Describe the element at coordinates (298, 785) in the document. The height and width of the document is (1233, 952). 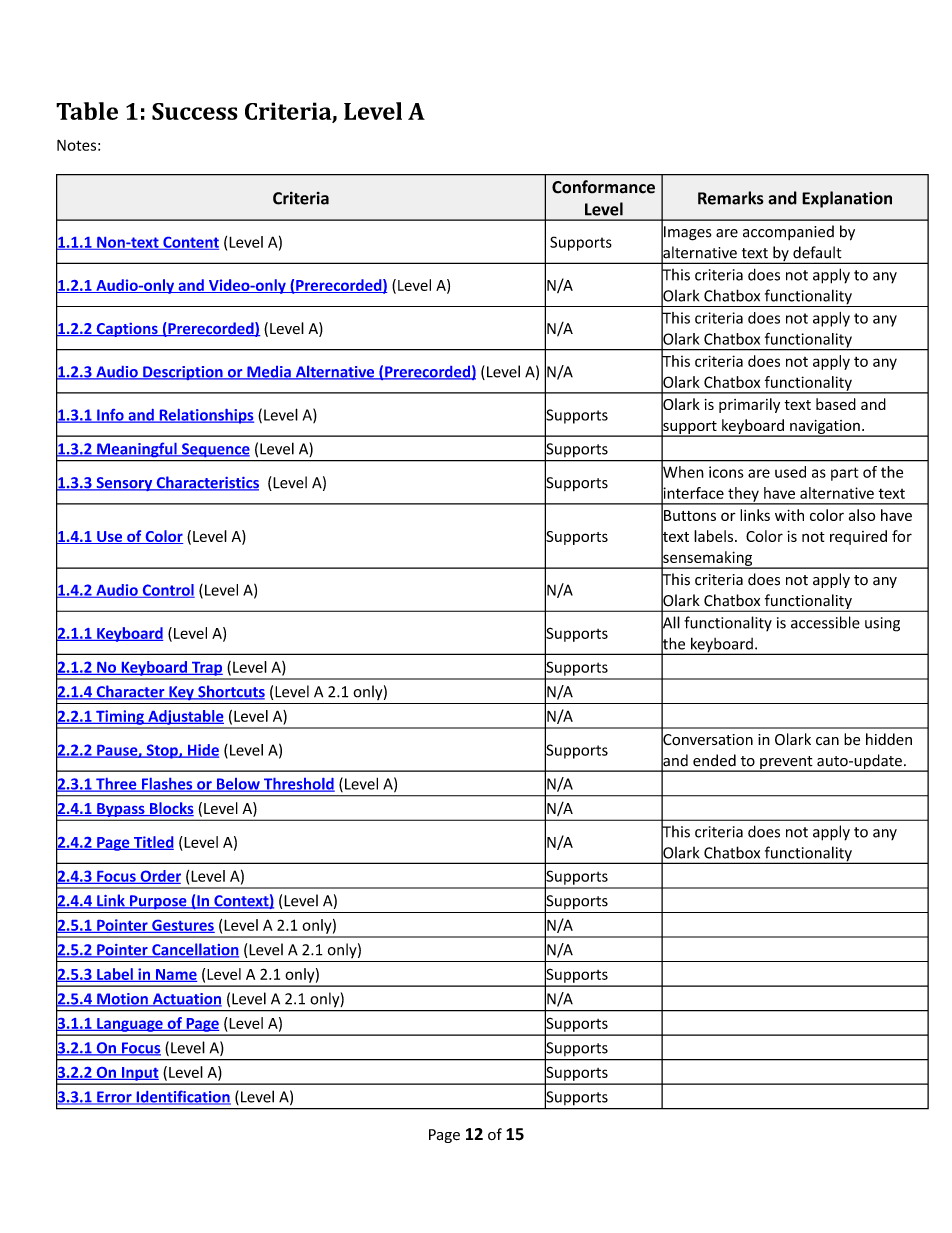
I see `Threshold` at that location.
